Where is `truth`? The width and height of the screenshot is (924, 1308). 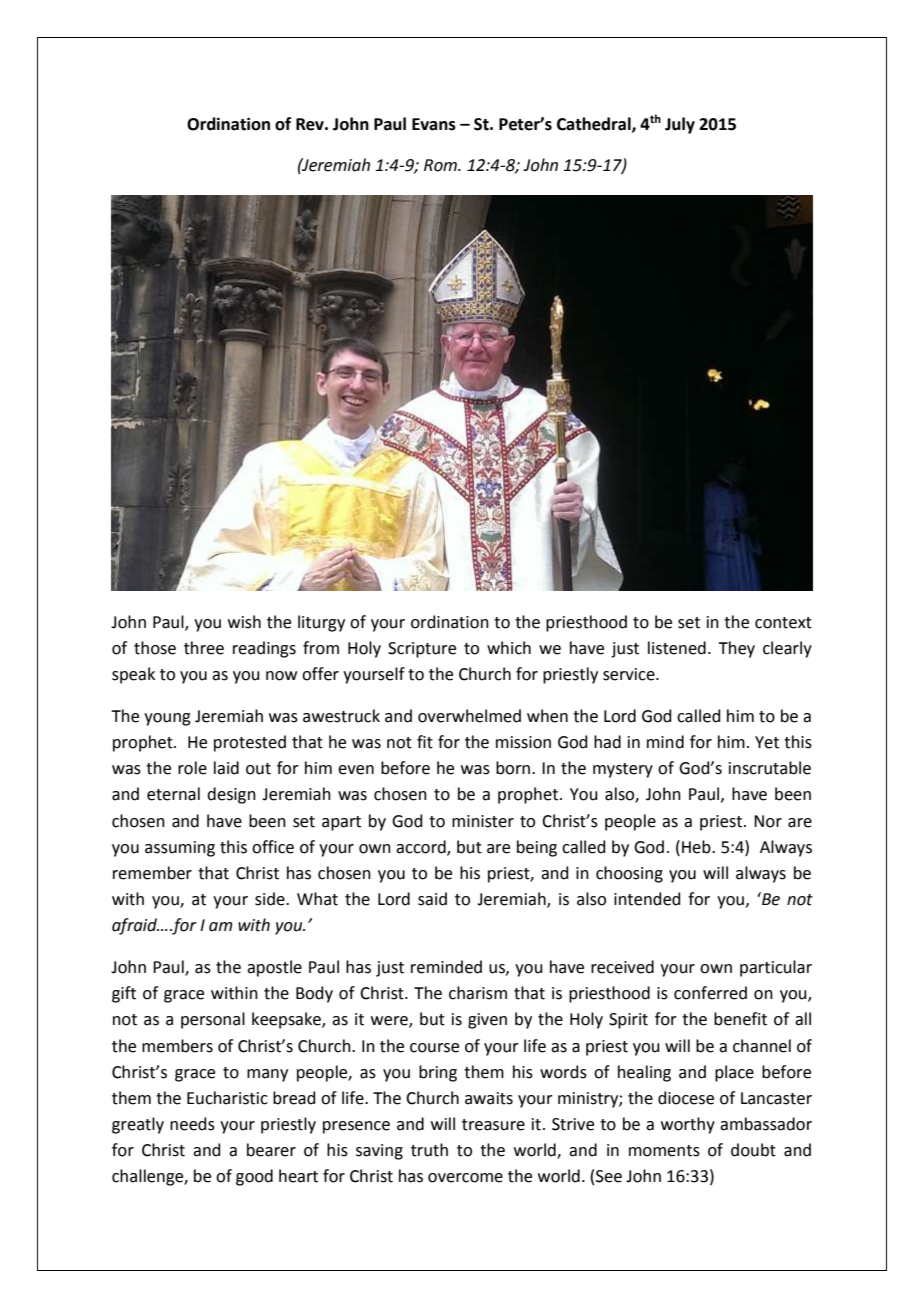 truth is located at coordinates (429, 1150).
